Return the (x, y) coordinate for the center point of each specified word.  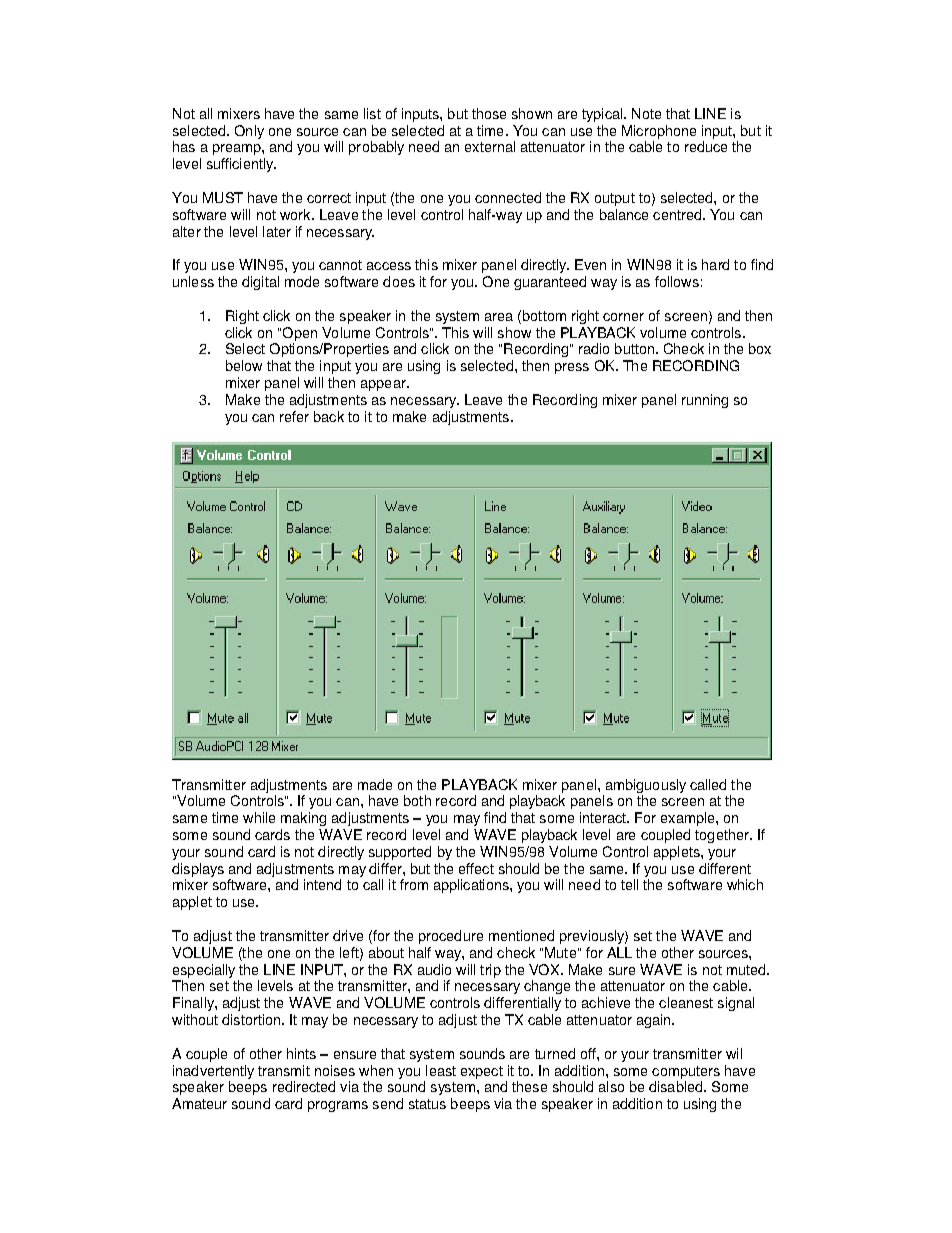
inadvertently (213, 1072)
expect (482, 1072)
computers (686, 1072)
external (490, 146)
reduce (706, 146)
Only (249, 132)
